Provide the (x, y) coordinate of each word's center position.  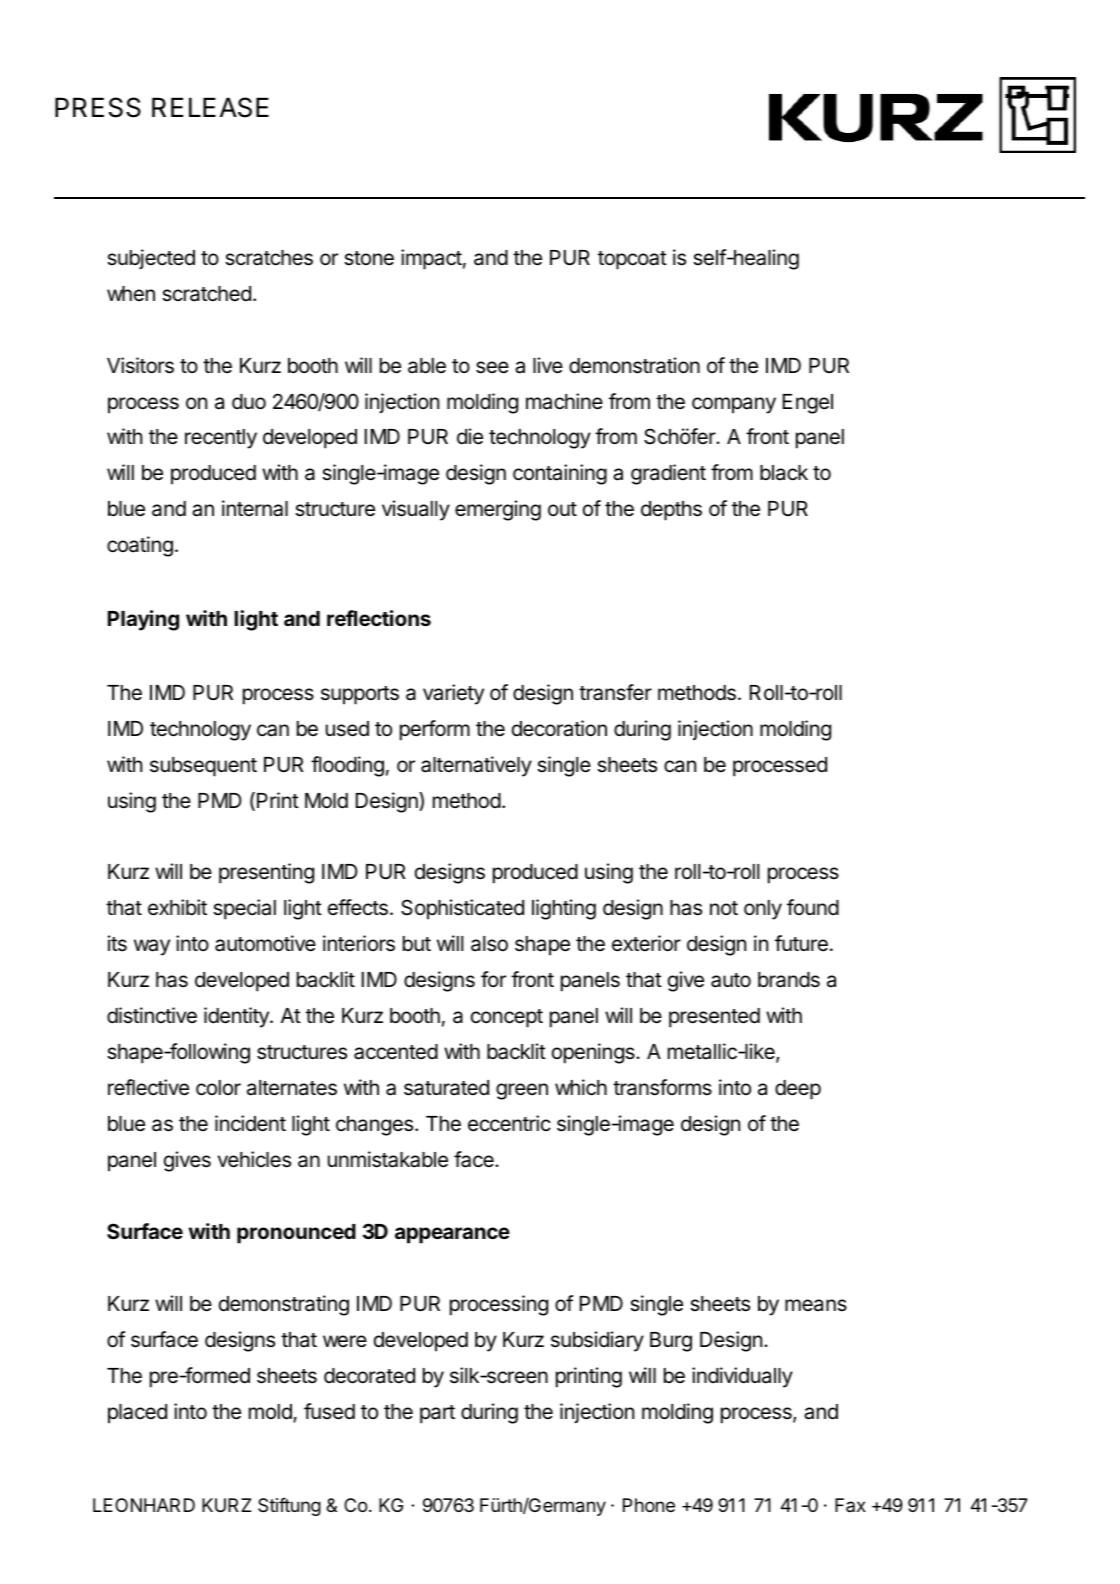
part (437, 1414)
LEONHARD (144, 1505)
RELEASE (210, 107)
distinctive (152, 1015)
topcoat (632, 260)
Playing (143, 620)
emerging (498, 510)
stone (369, 258)
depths (671, 511)
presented (714, 1018)
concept (507, 1018)
